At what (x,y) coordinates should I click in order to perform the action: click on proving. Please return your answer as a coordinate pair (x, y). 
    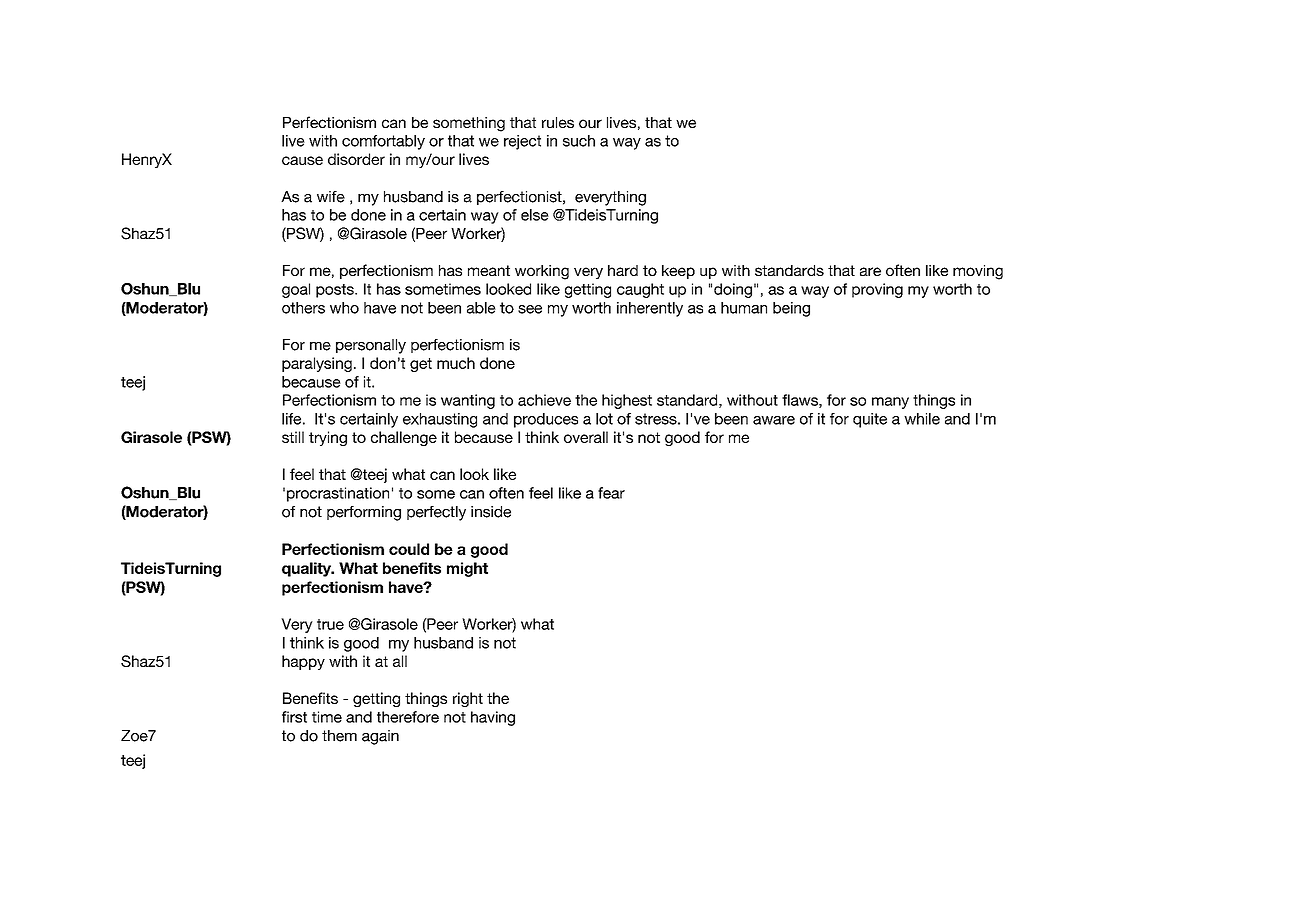
    Looking at the image, I should click on (877, 290).
